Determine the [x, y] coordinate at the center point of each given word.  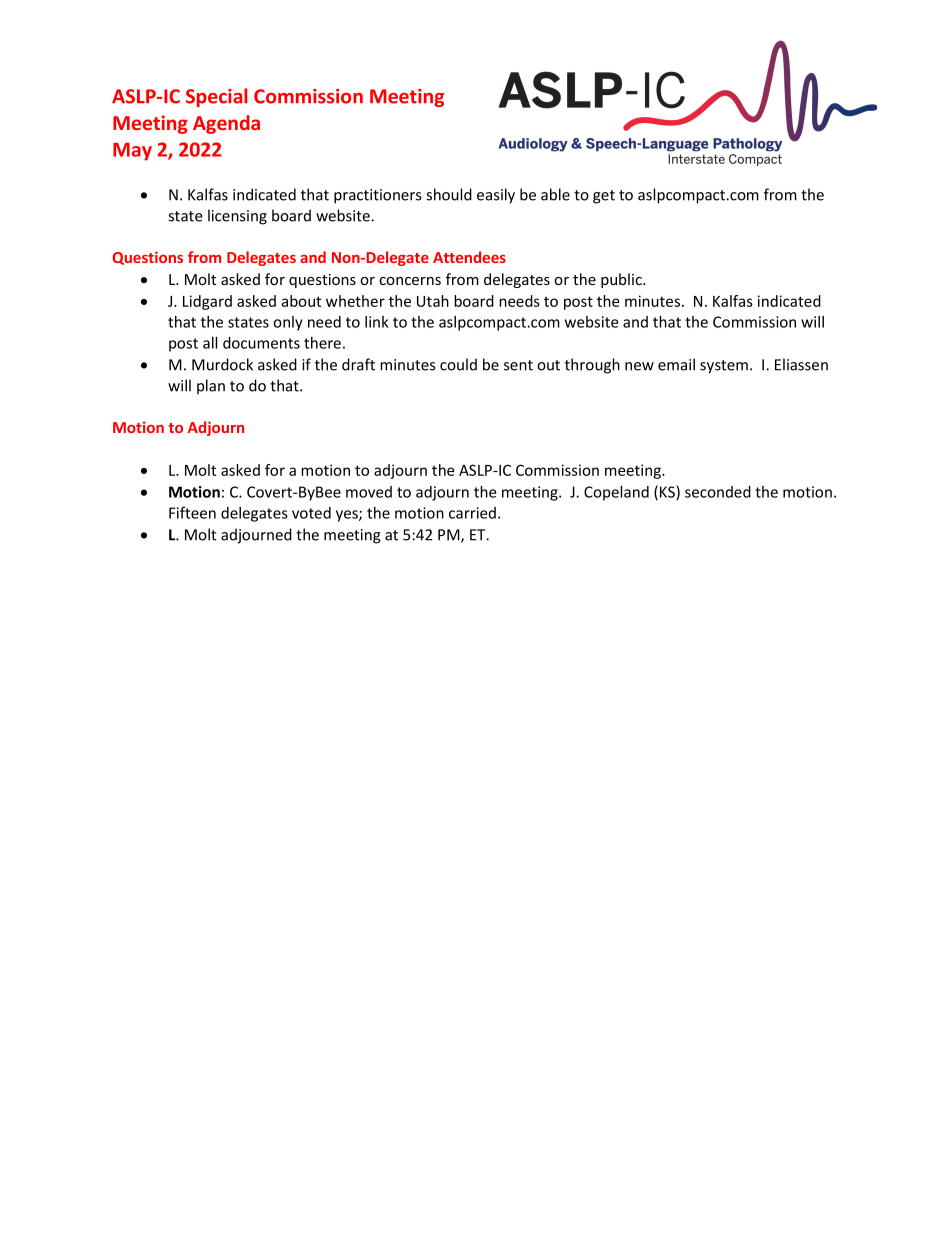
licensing [237, 217]
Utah [433, 301]
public [622, 280]
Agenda [226, 124]
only [288, 323]
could [458, 364]
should [449, 194]
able [555, 194]
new [639, 366]
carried [472, 513]
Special [216, 97]
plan [211, 386]
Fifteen [192, 512]
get [604, 197]
